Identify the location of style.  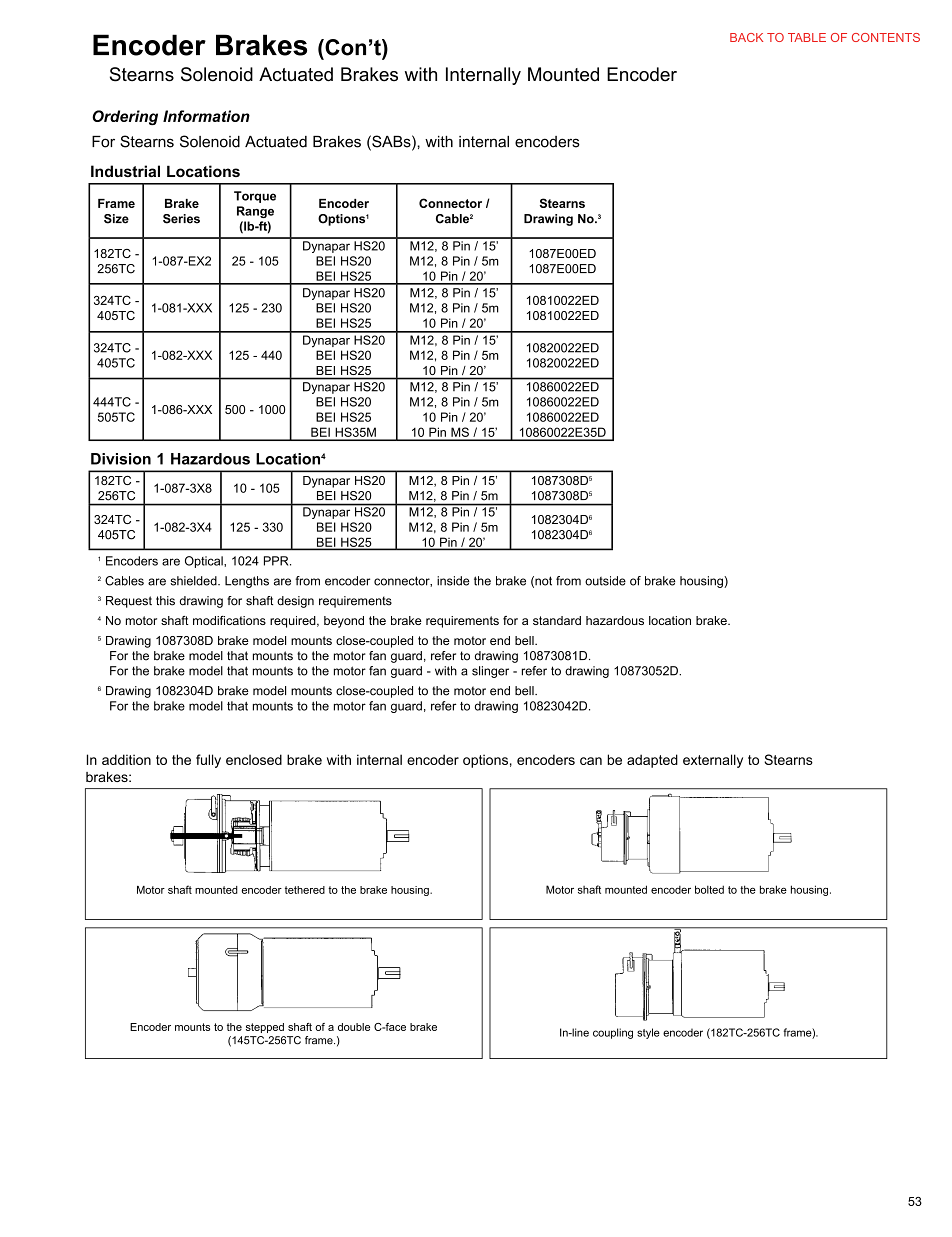
(648, 1033).
